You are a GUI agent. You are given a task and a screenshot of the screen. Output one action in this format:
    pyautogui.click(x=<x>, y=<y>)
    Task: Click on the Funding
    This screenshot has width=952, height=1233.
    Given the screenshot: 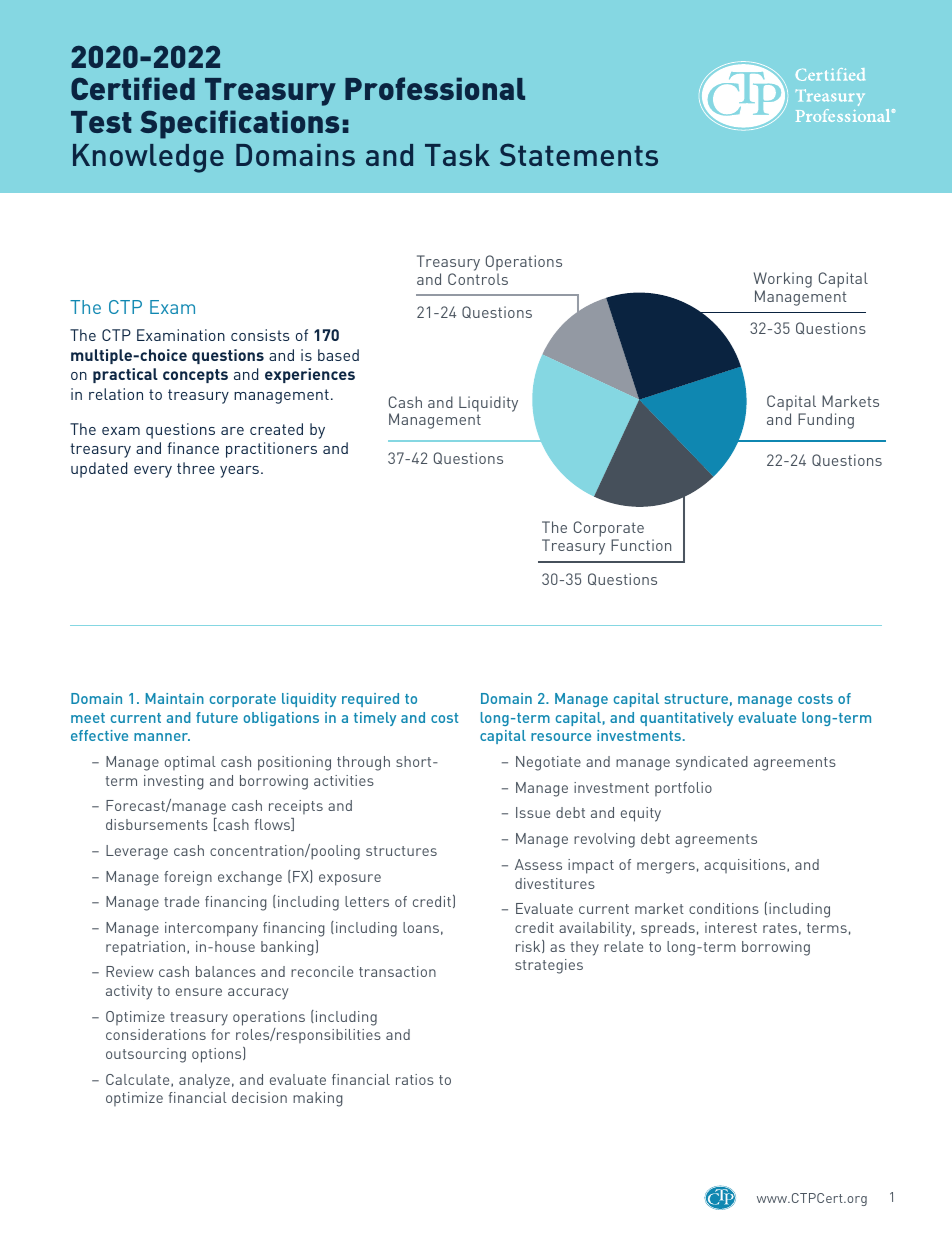 What is the action you would take?
    pyautogui.click(x=826, y=421)
